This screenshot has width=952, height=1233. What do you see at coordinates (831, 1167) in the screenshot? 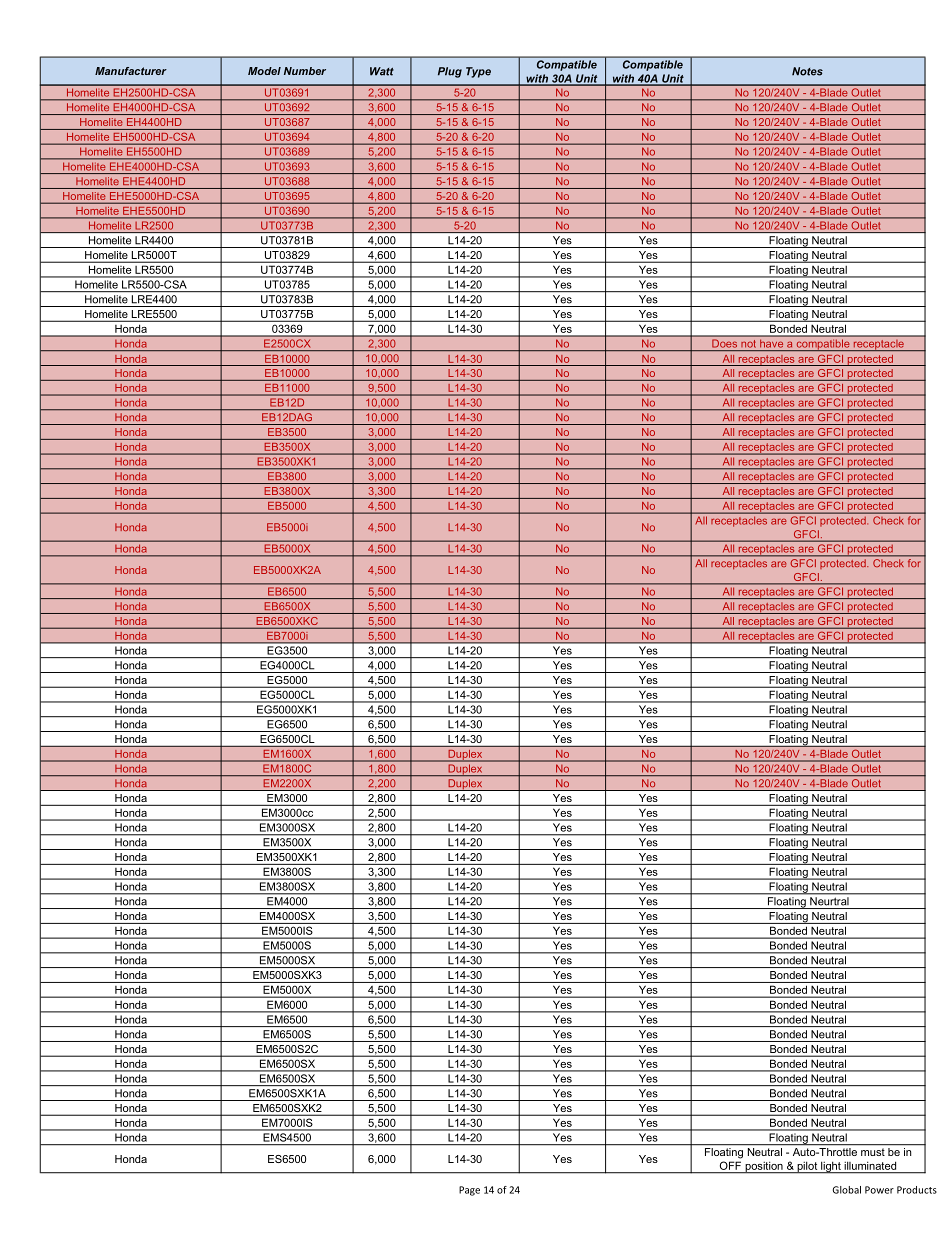
I see `light` at bounding box center [831, 1167].
